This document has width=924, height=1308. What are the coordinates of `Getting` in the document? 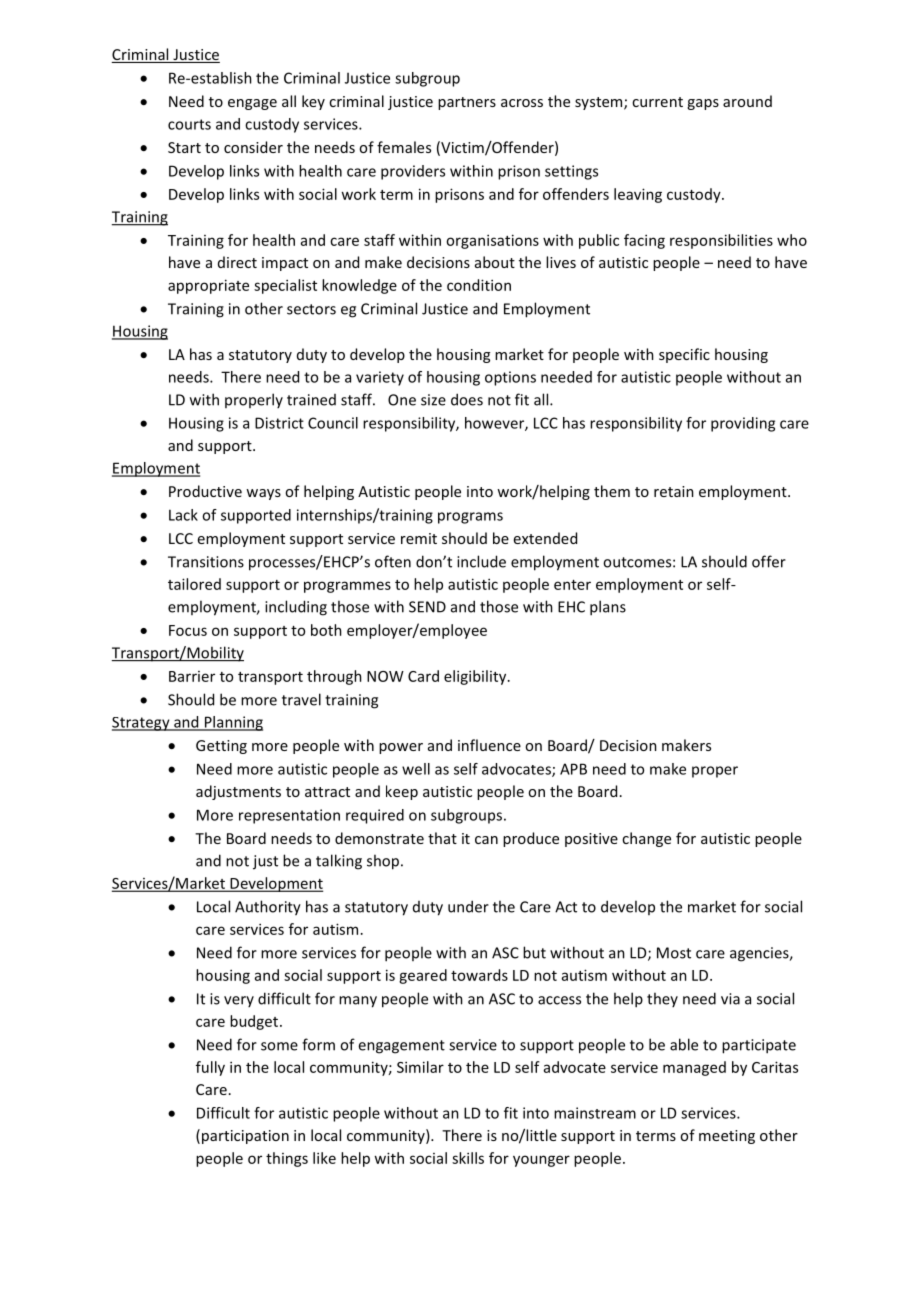 It's located at (221, 747).
